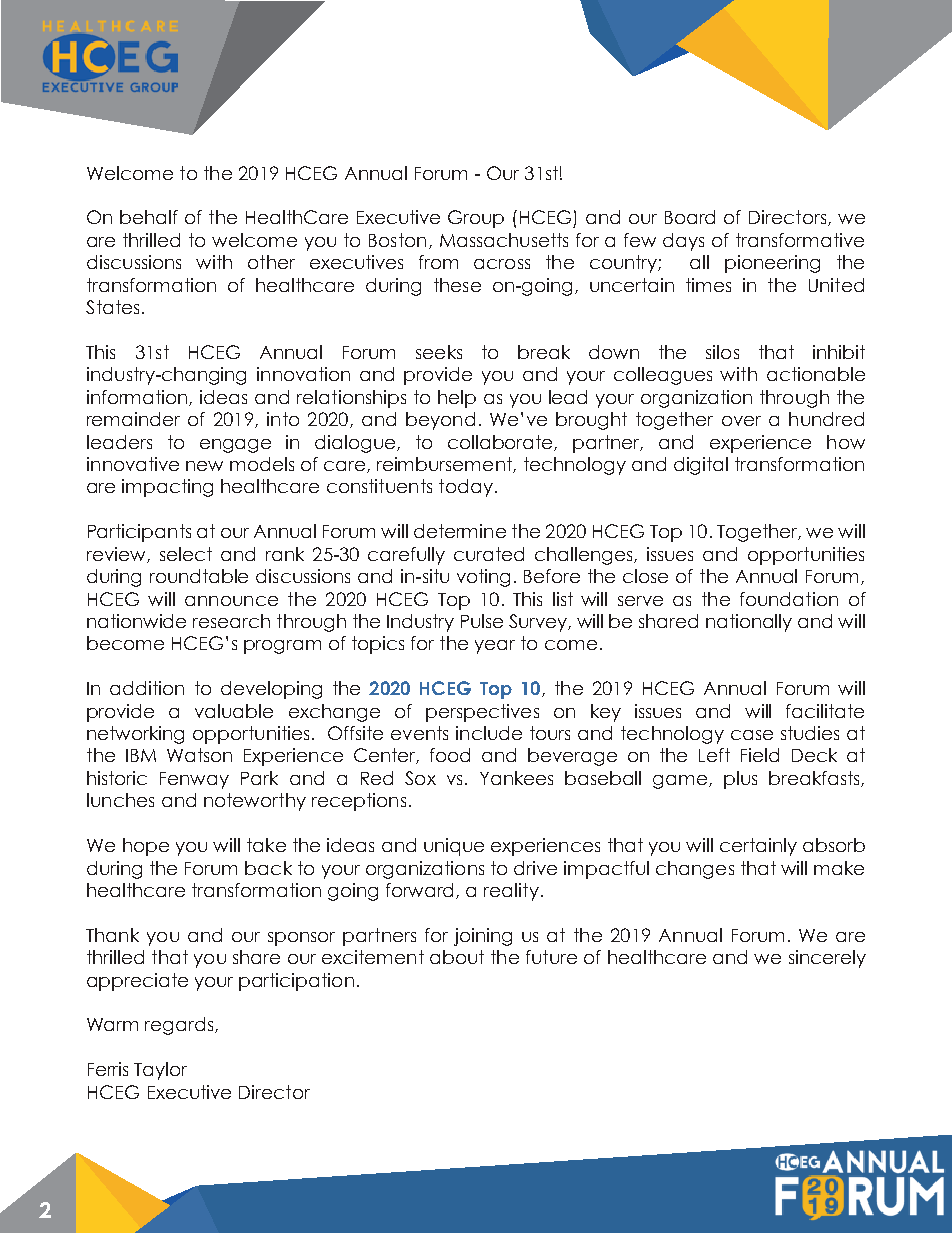  I want to click on pioneering, so click(772, 264).
